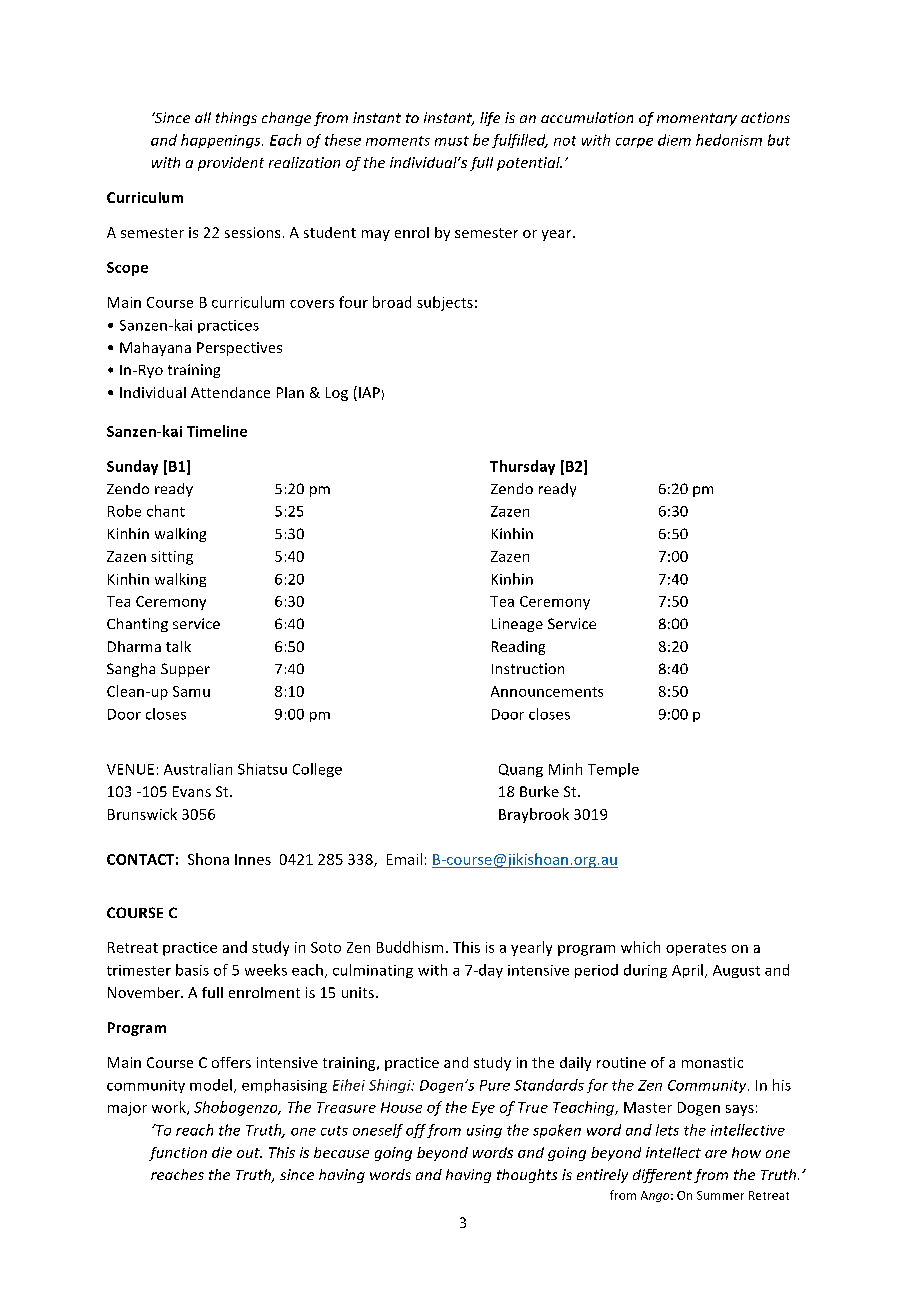  Describe the element at coordinates (230, 392) in the page. I see `Attendance` at that location.
